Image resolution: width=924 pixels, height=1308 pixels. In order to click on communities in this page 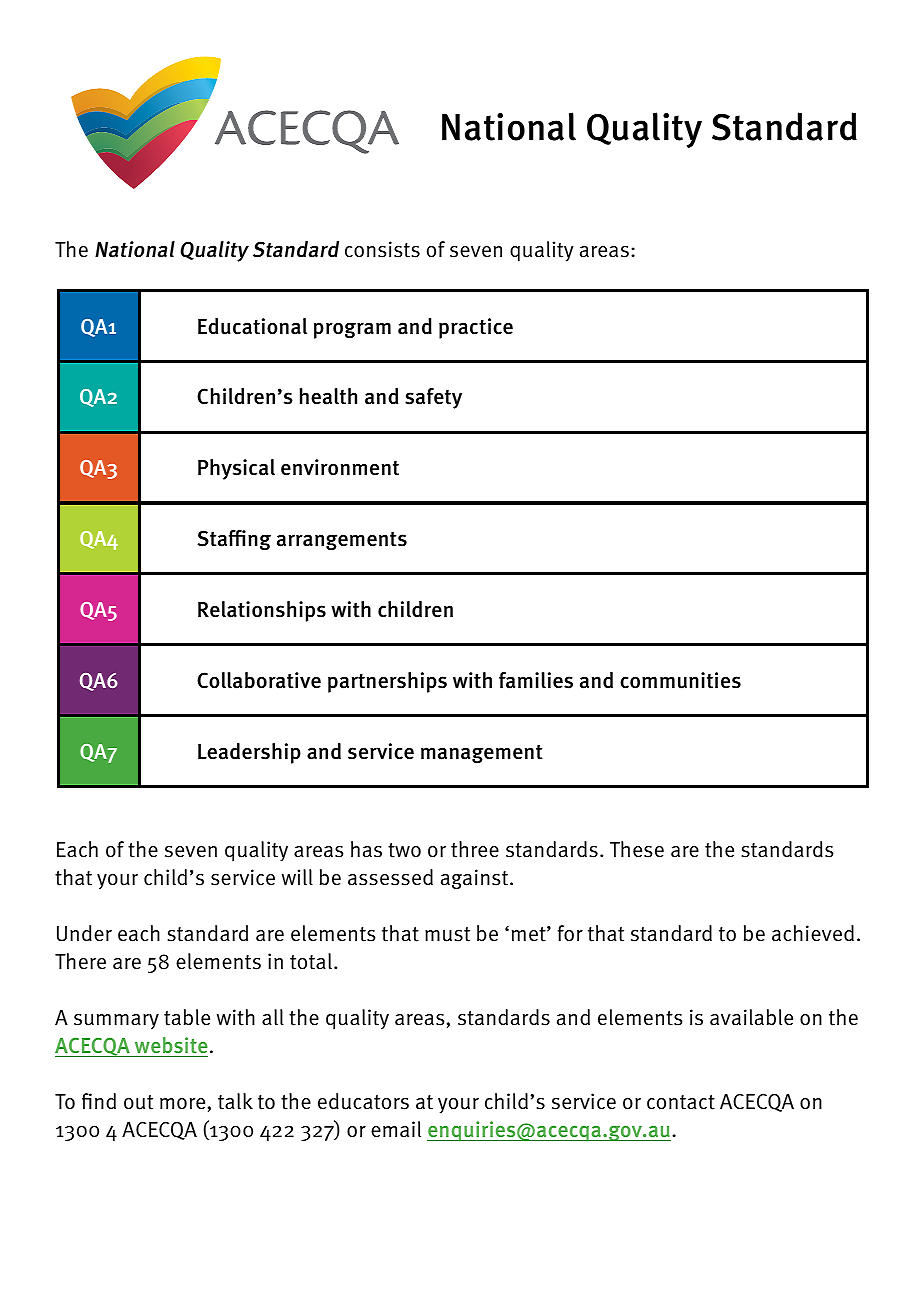, I will do `click(680, 680)`.
